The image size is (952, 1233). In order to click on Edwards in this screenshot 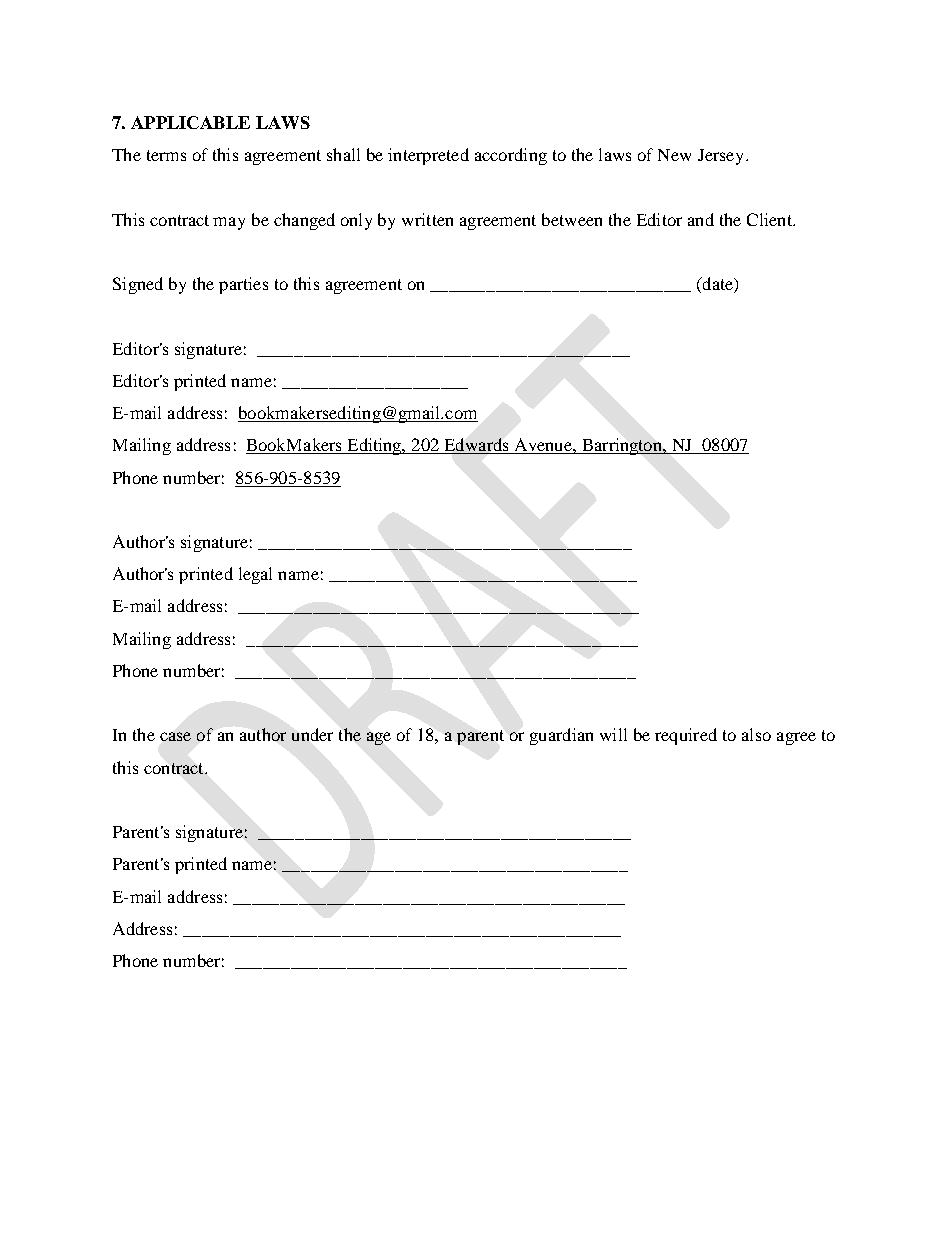, I will do `click(476, 446)`.
